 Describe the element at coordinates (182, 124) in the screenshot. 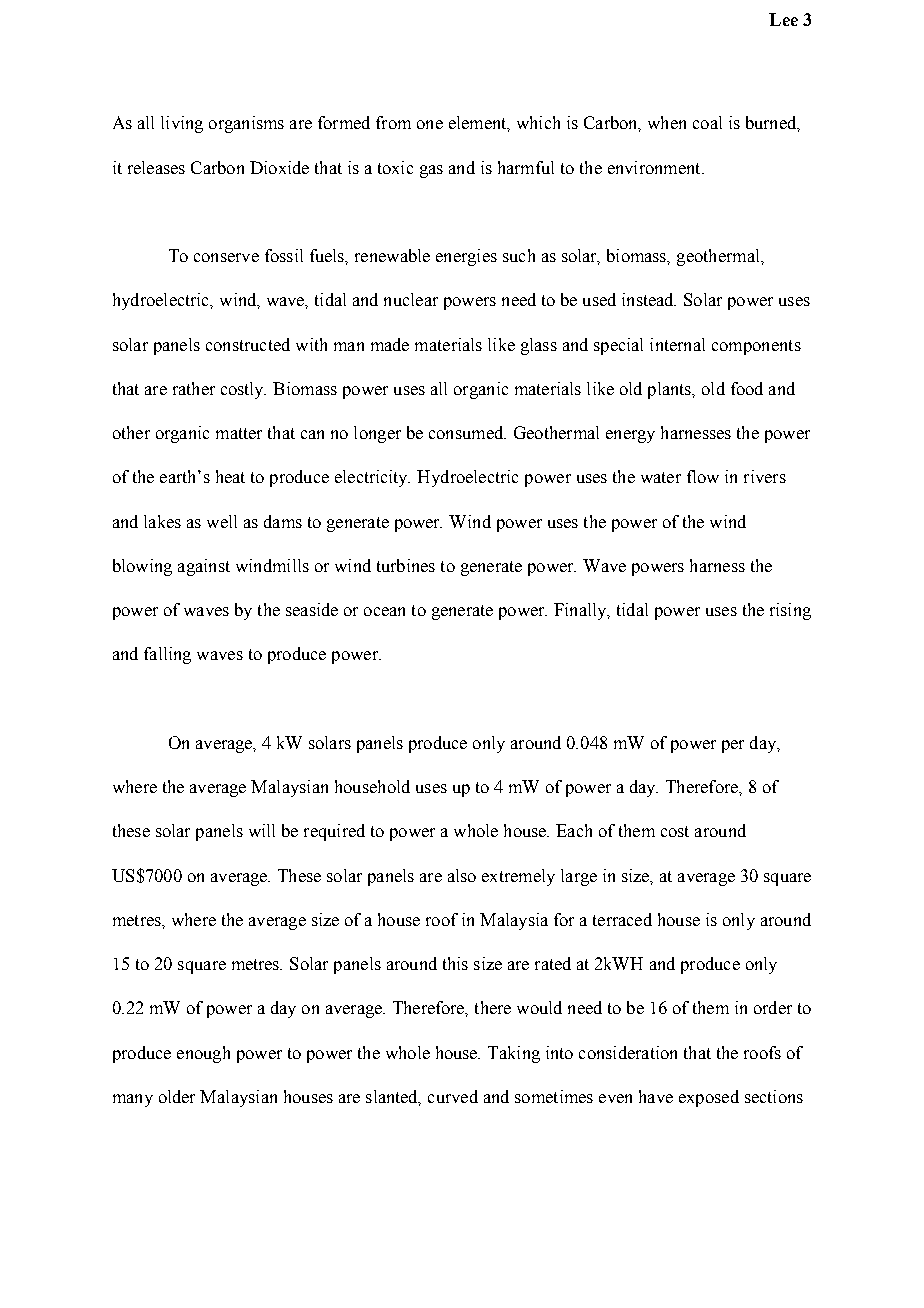

I see `living` at that location.
